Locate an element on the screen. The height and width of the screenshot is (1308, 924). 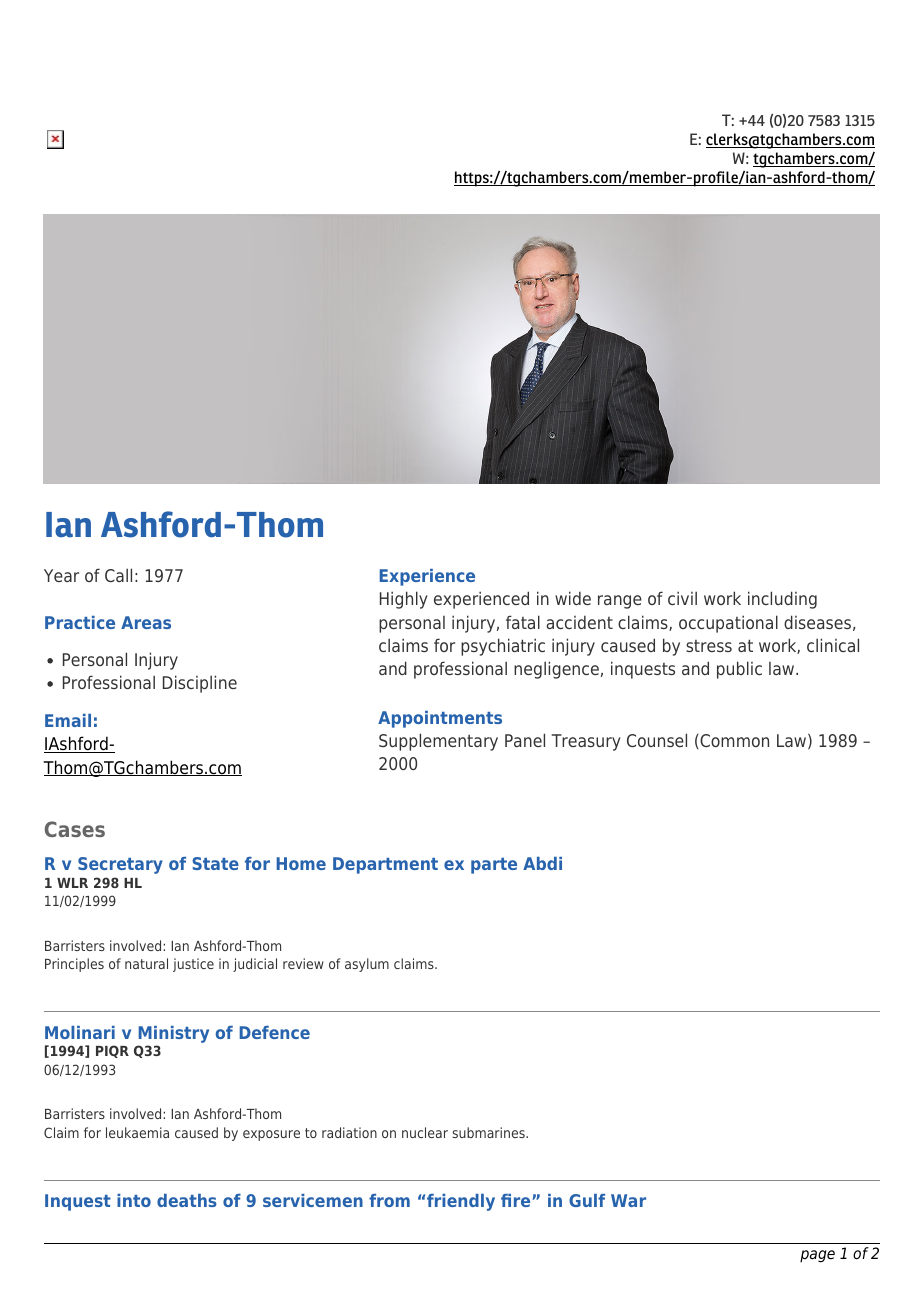
Highly is located at coordinates (404, 600).
